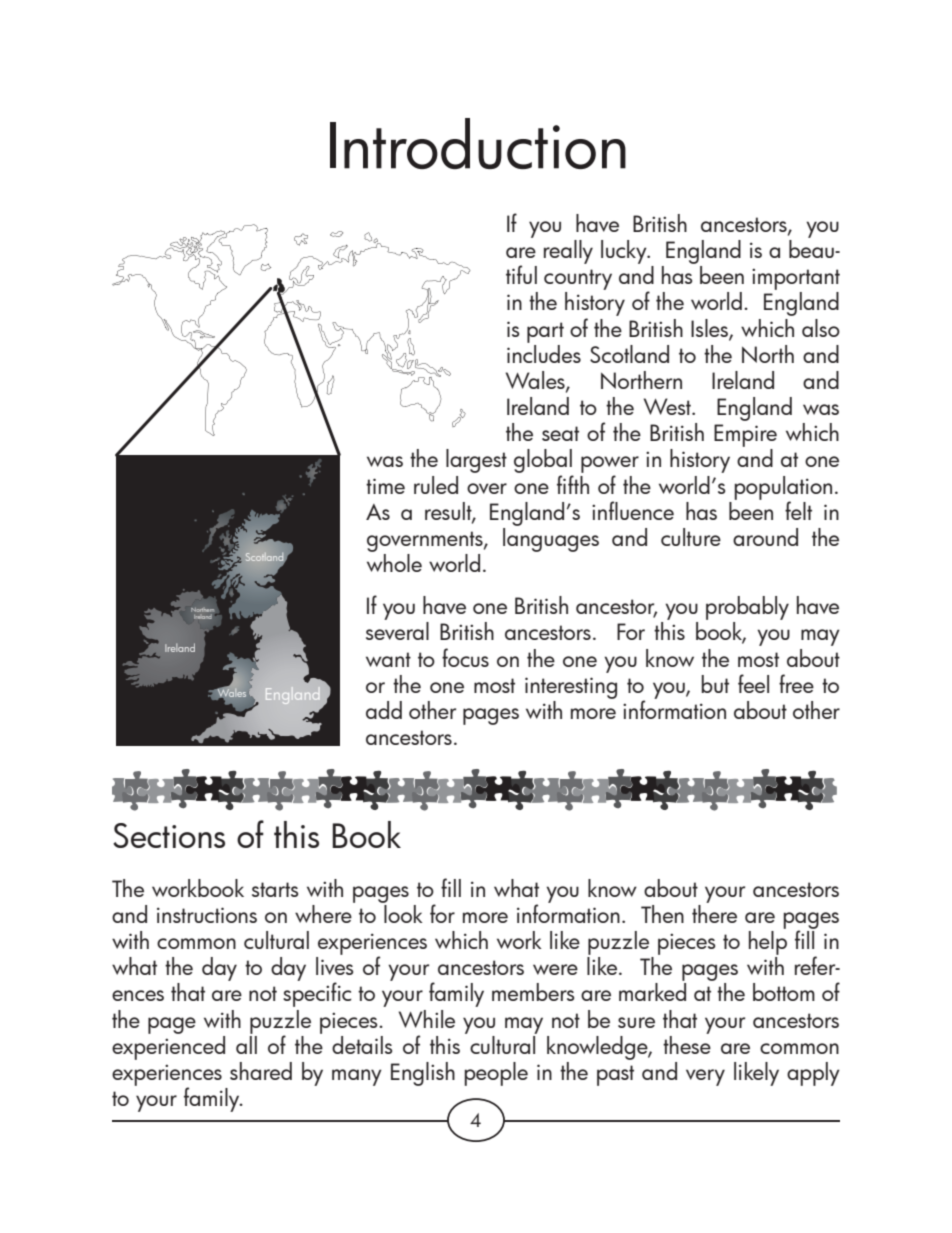 The width and height of the screenshot is (952, 1233). I want to click on feel, so click(753, 683).
